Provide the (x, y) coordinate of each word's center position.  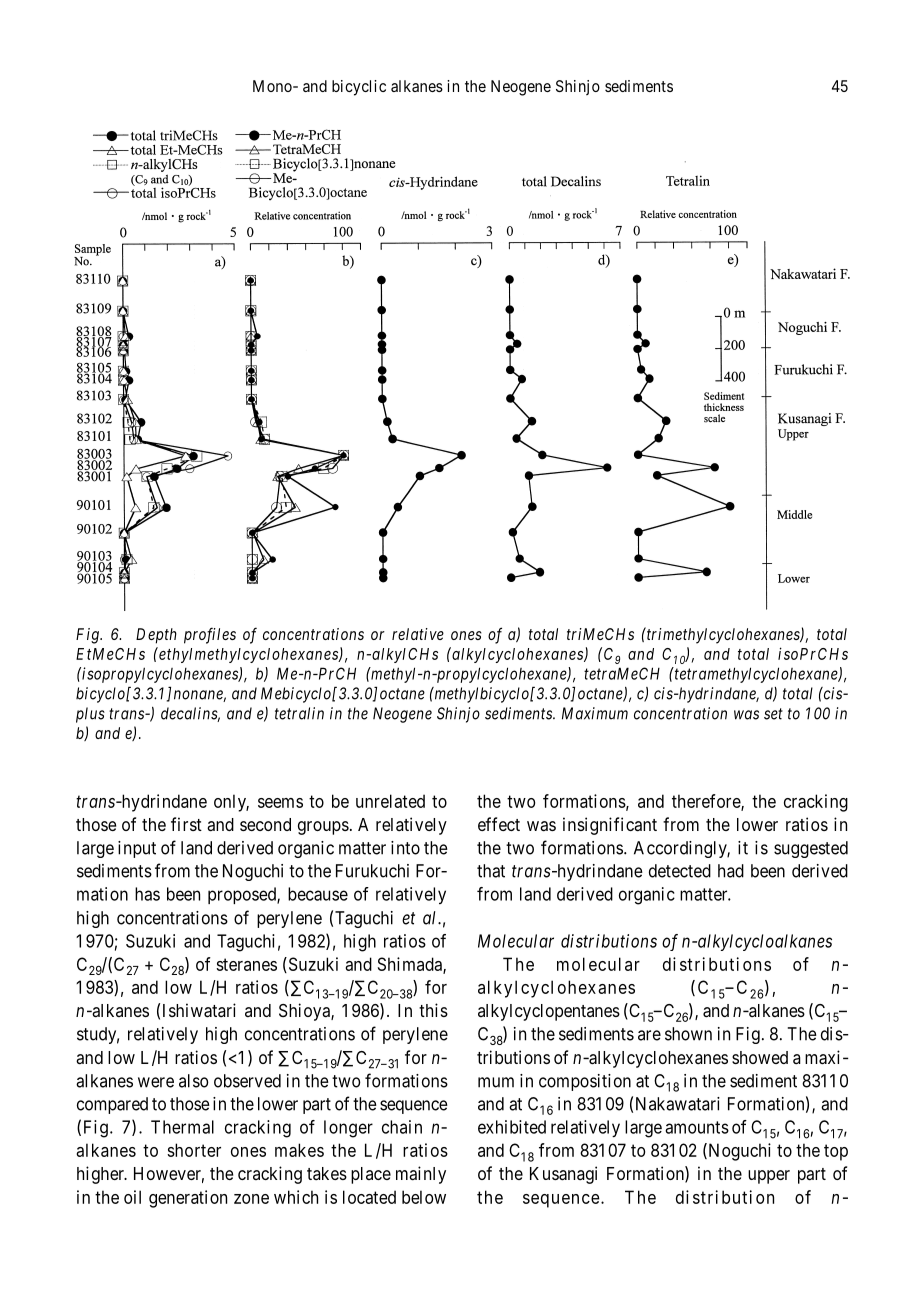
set (773, 714)
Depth (156, 636)
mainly (421, 1175)
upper (769, 1177)
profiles (210, 635)
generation (188, 1199)
